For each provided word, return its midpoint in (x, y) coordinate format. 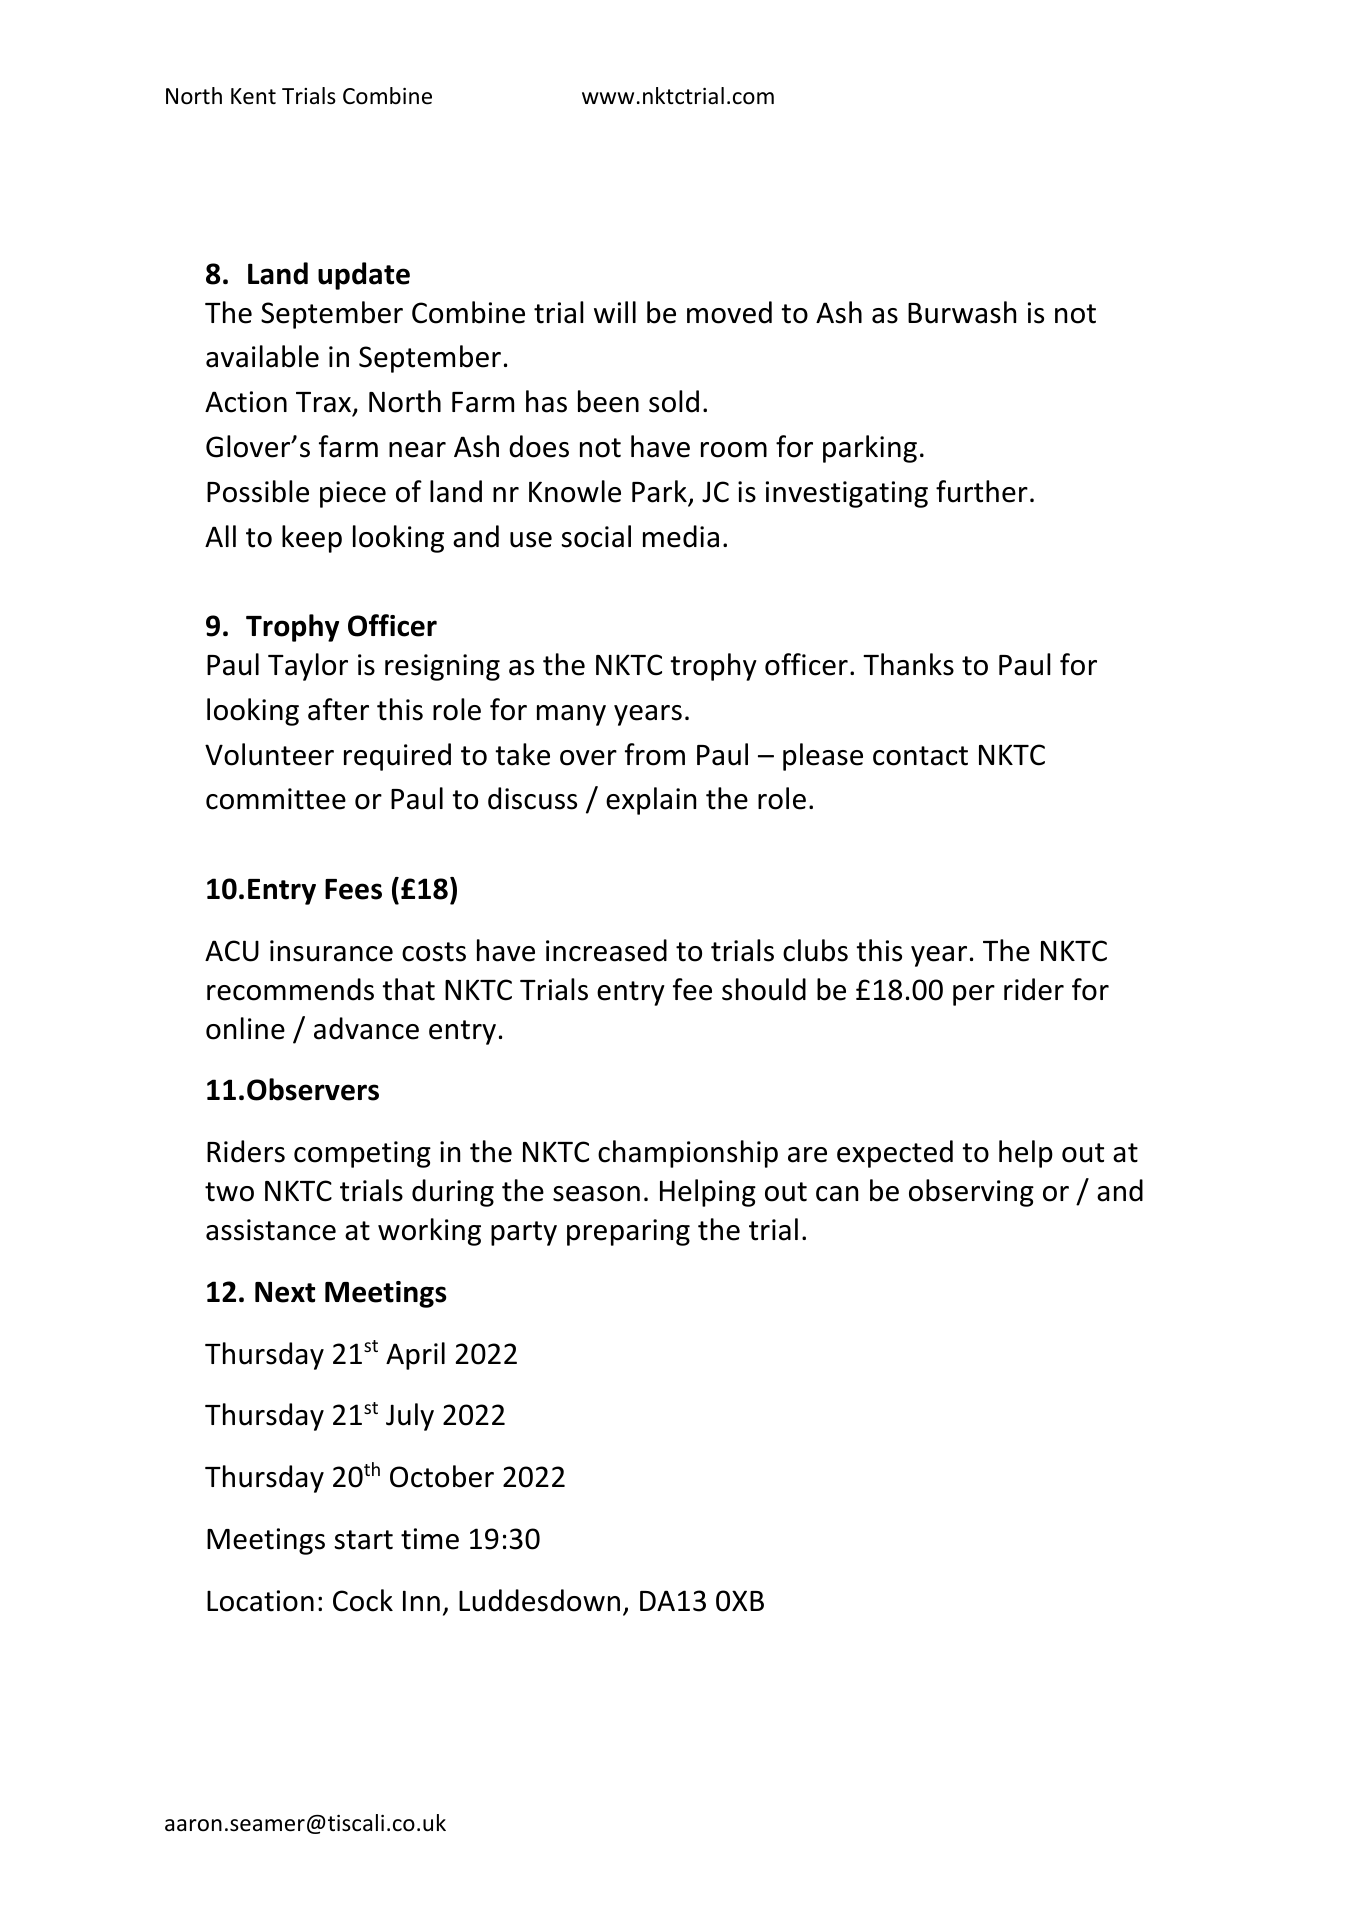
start (364, 1540)
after (338, 709)
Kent (253, 96)
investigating (847, 494)
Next (285, 1292)
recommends (290, 989)
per (974, 995)
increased (606, 950)
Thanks (908, 664)
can (837, 1194)
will (615, 312)
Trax (325, 403)
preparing (628, 1232)
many (571, 715)
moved (729, 312)
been (608, 401)
